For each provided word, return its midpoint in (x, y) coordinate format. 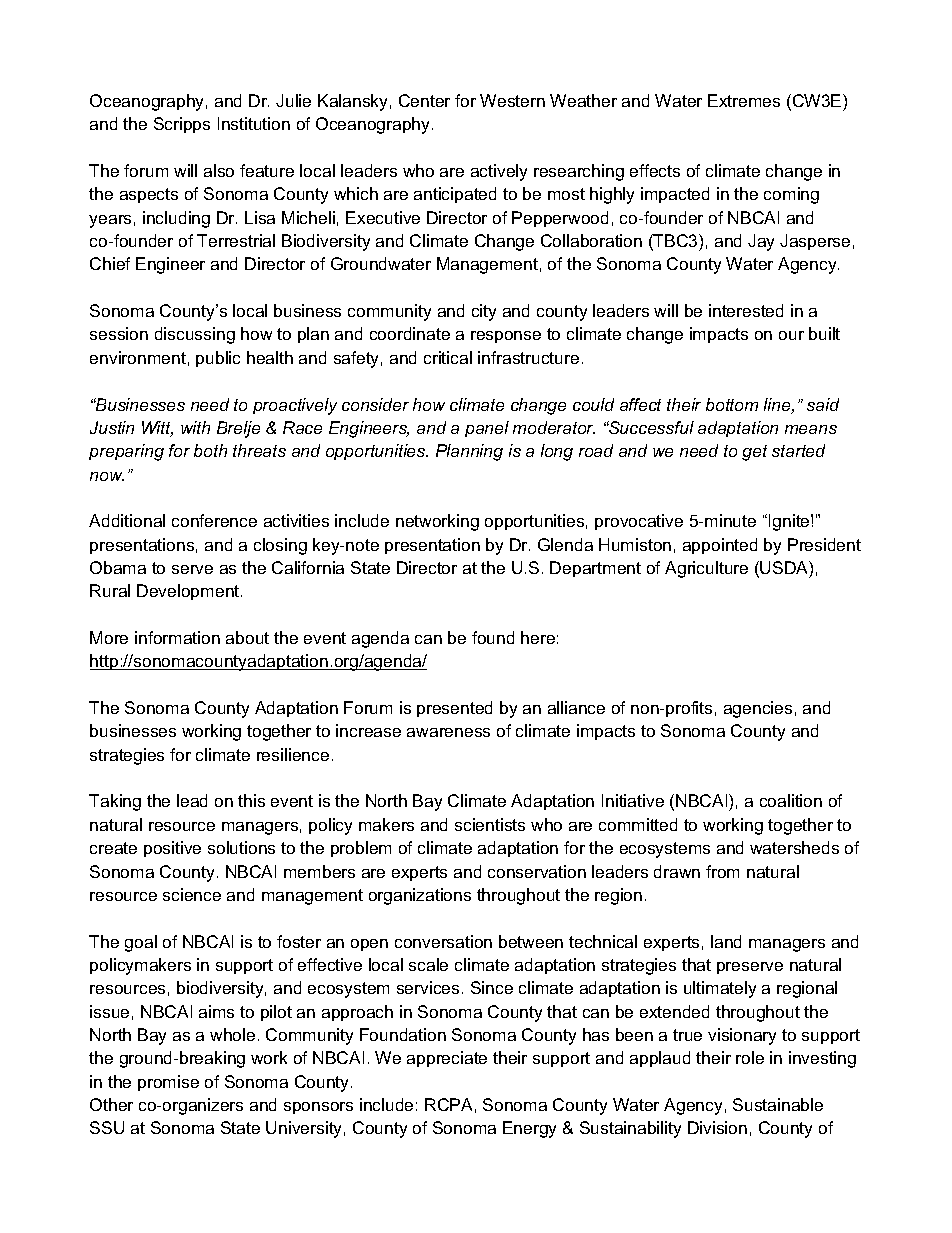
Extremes (744, 100)
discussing (195, 335)
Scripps (182, 125)
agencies (758, 709)
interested (746, 310)
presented (454, 709)
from (722, 871)
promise (168, 1083)
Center (424, 100)
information (177, 637)
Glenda (565, 544)
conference (214, 520)
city (484, 312)
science (192, 894)
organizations (420, 896)
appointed (720, 546)
